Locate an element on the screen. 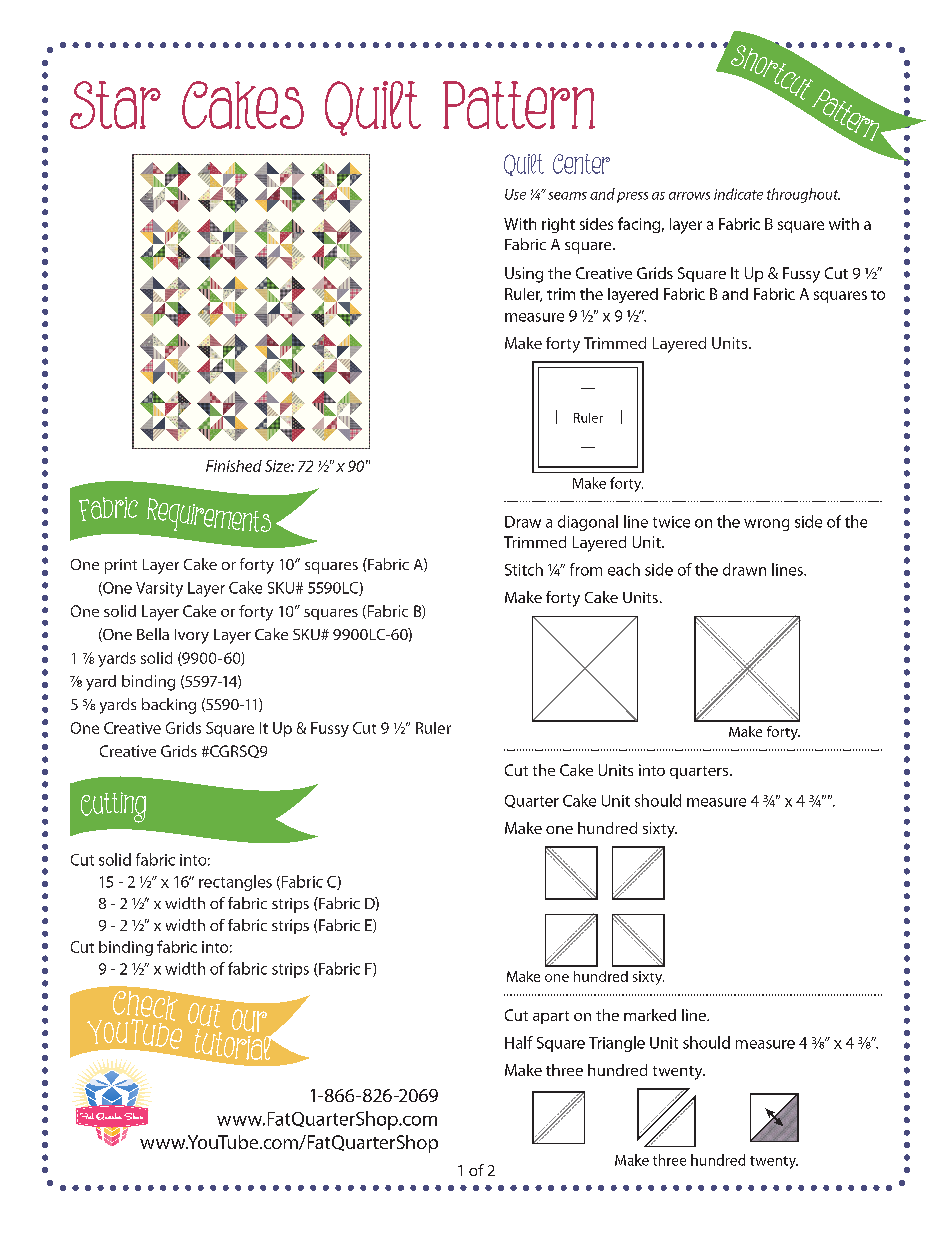  Finished is located at coordinates (234, 466).
